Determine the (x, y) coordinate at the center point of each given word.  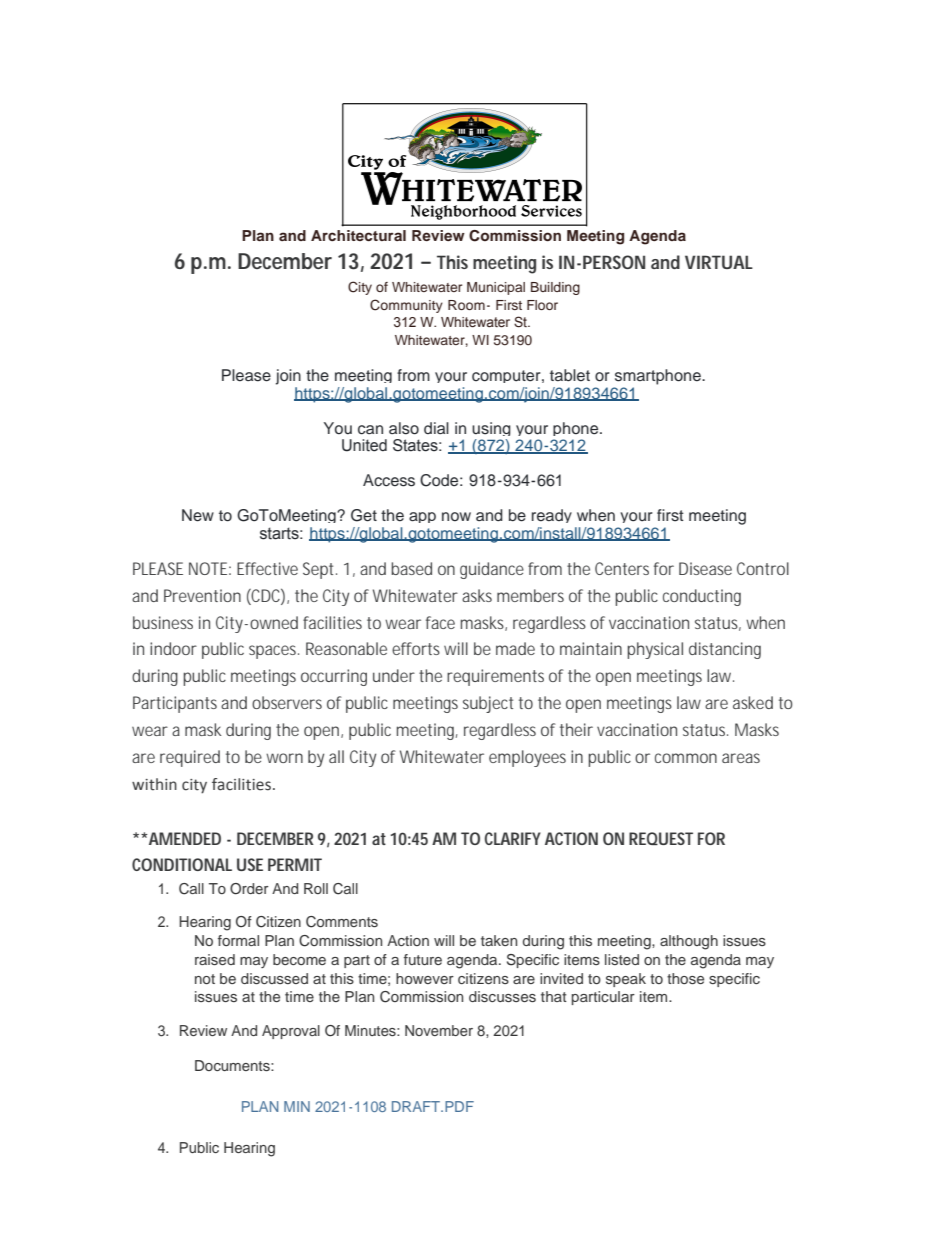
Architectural (358, 235)
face (440, 622)
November (439, 1030)
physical (655, 650)
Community (406, 306)
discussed (274, 978)
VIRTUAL (719, 262)
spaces (274, 652)
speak (626, 980)
